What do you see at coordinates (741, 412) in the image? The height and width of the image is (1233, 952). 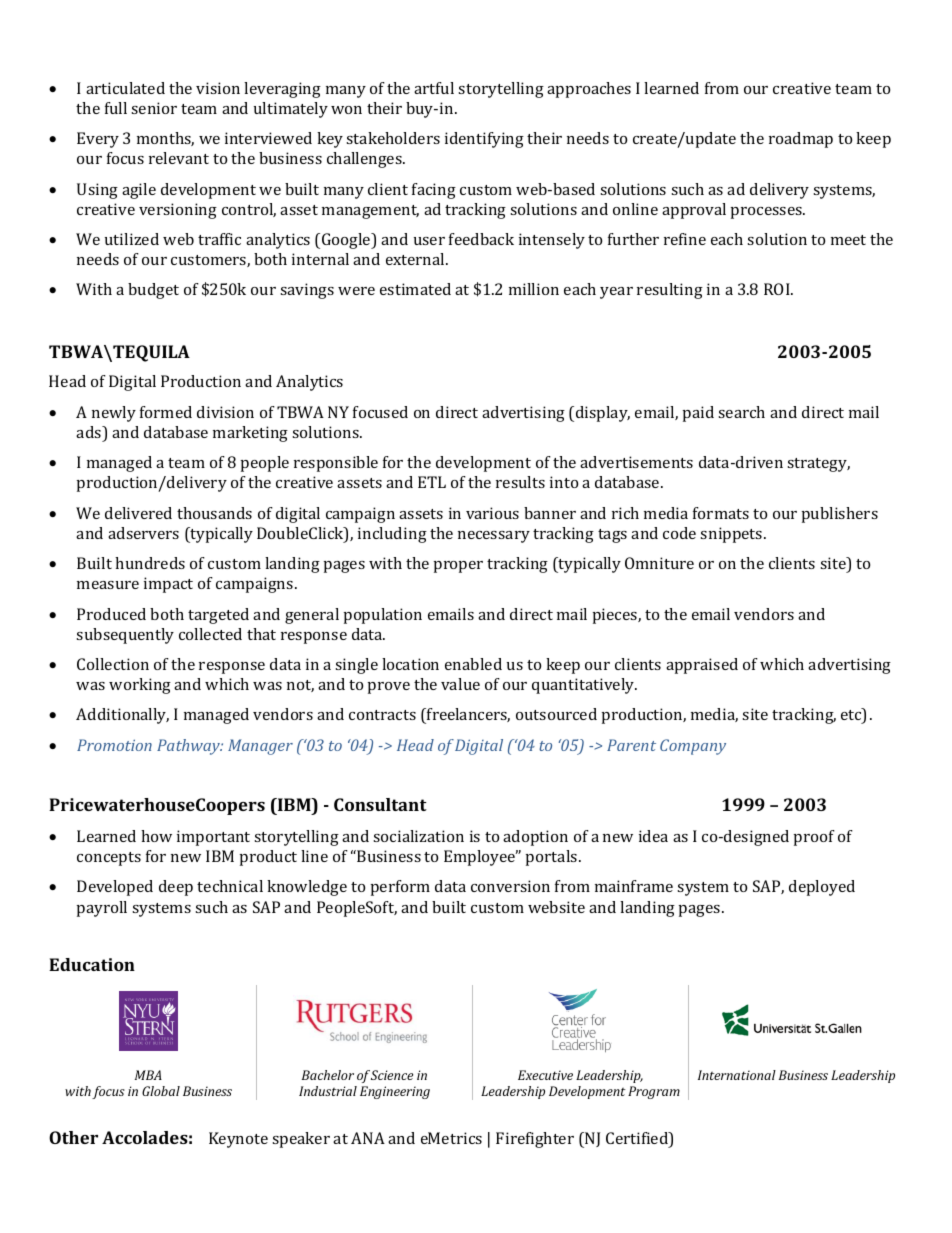 I see `search` at bounding box center [741, 412].
